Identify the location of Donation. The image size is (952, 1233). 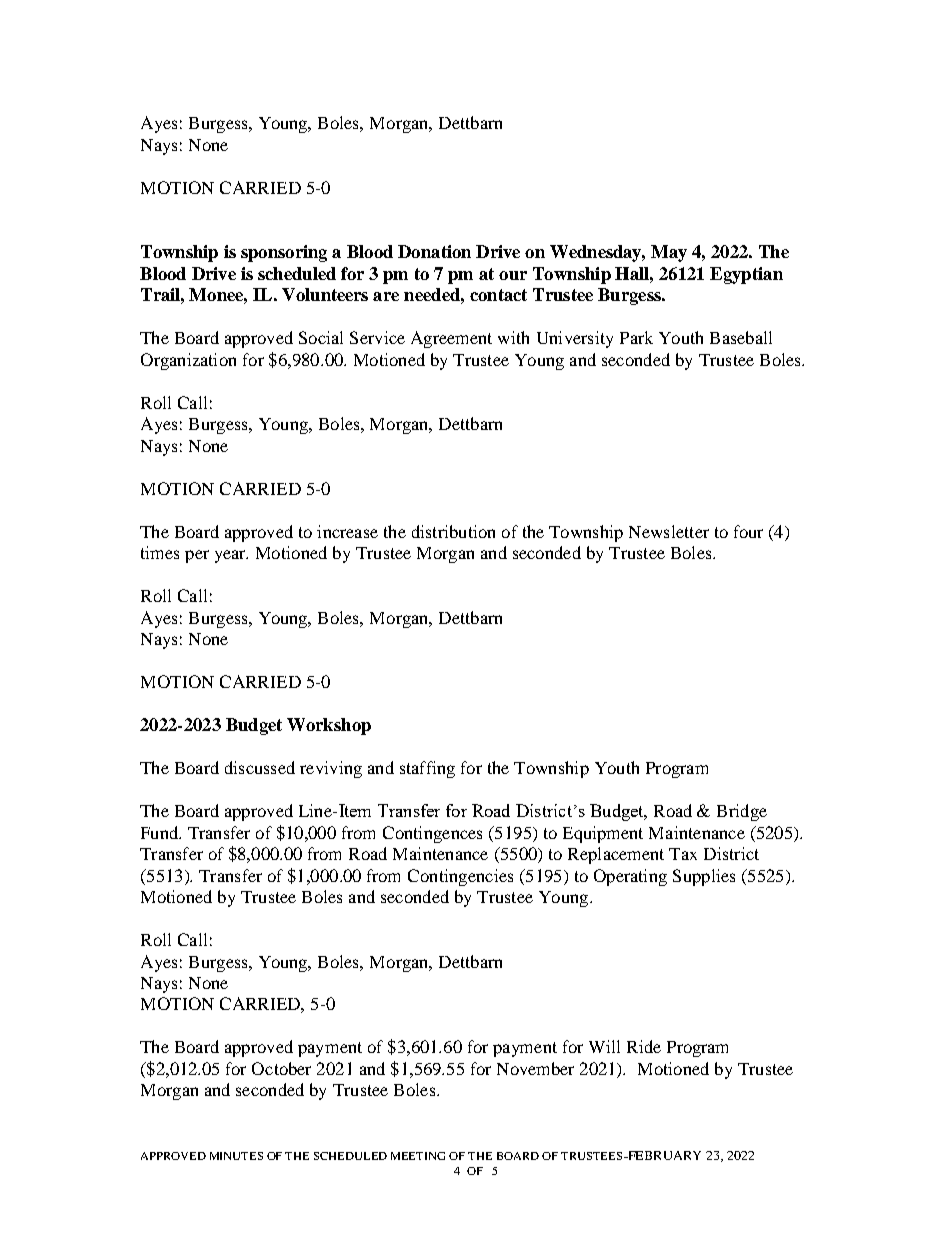
(434, 251).
